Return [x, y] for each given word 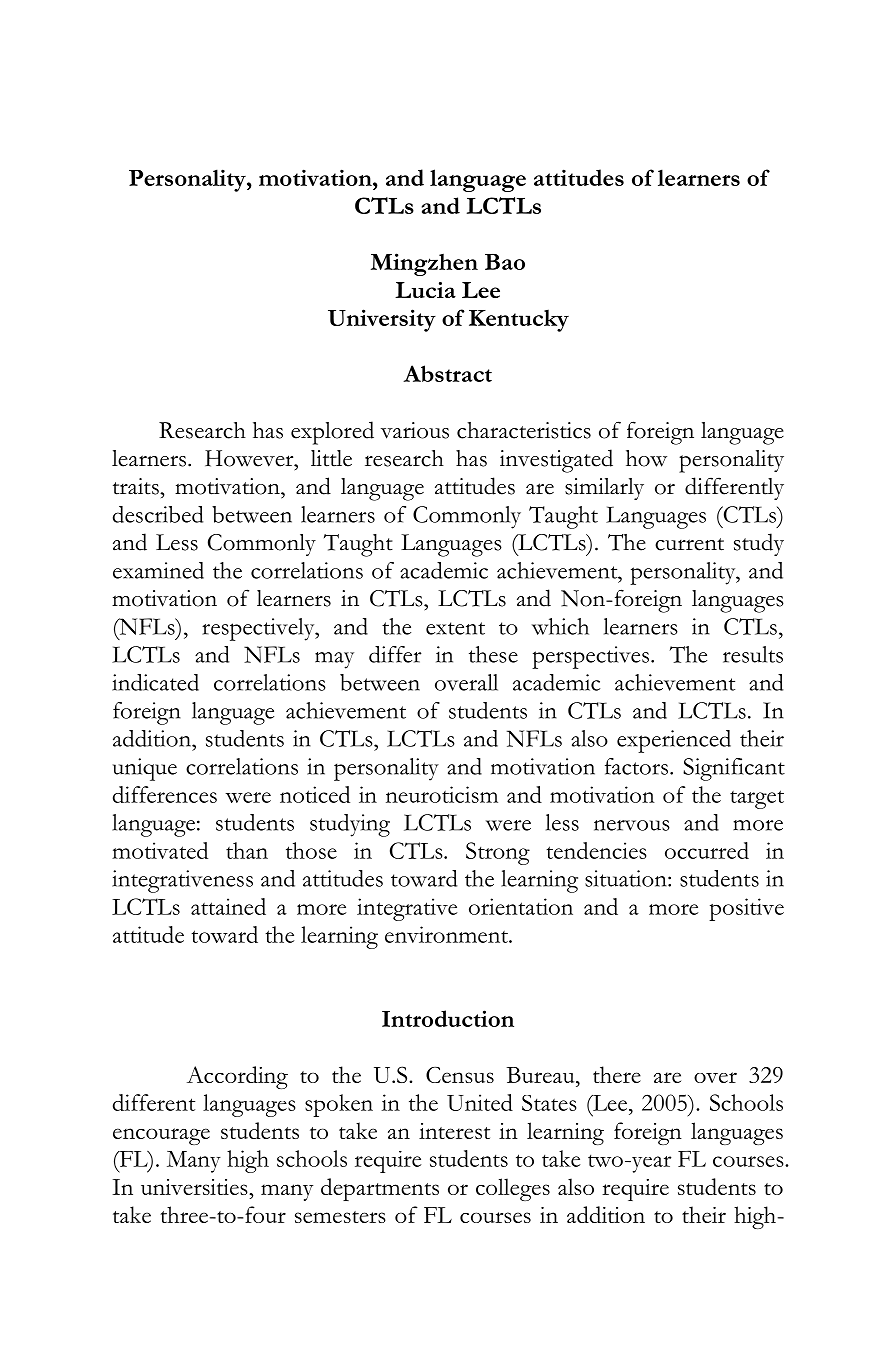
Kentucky [519, 320]
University [382, 320]
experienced [674, 741]
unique [145, 769]
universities [195, 1187]
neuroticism [442, 794]
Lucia [425, 290]
